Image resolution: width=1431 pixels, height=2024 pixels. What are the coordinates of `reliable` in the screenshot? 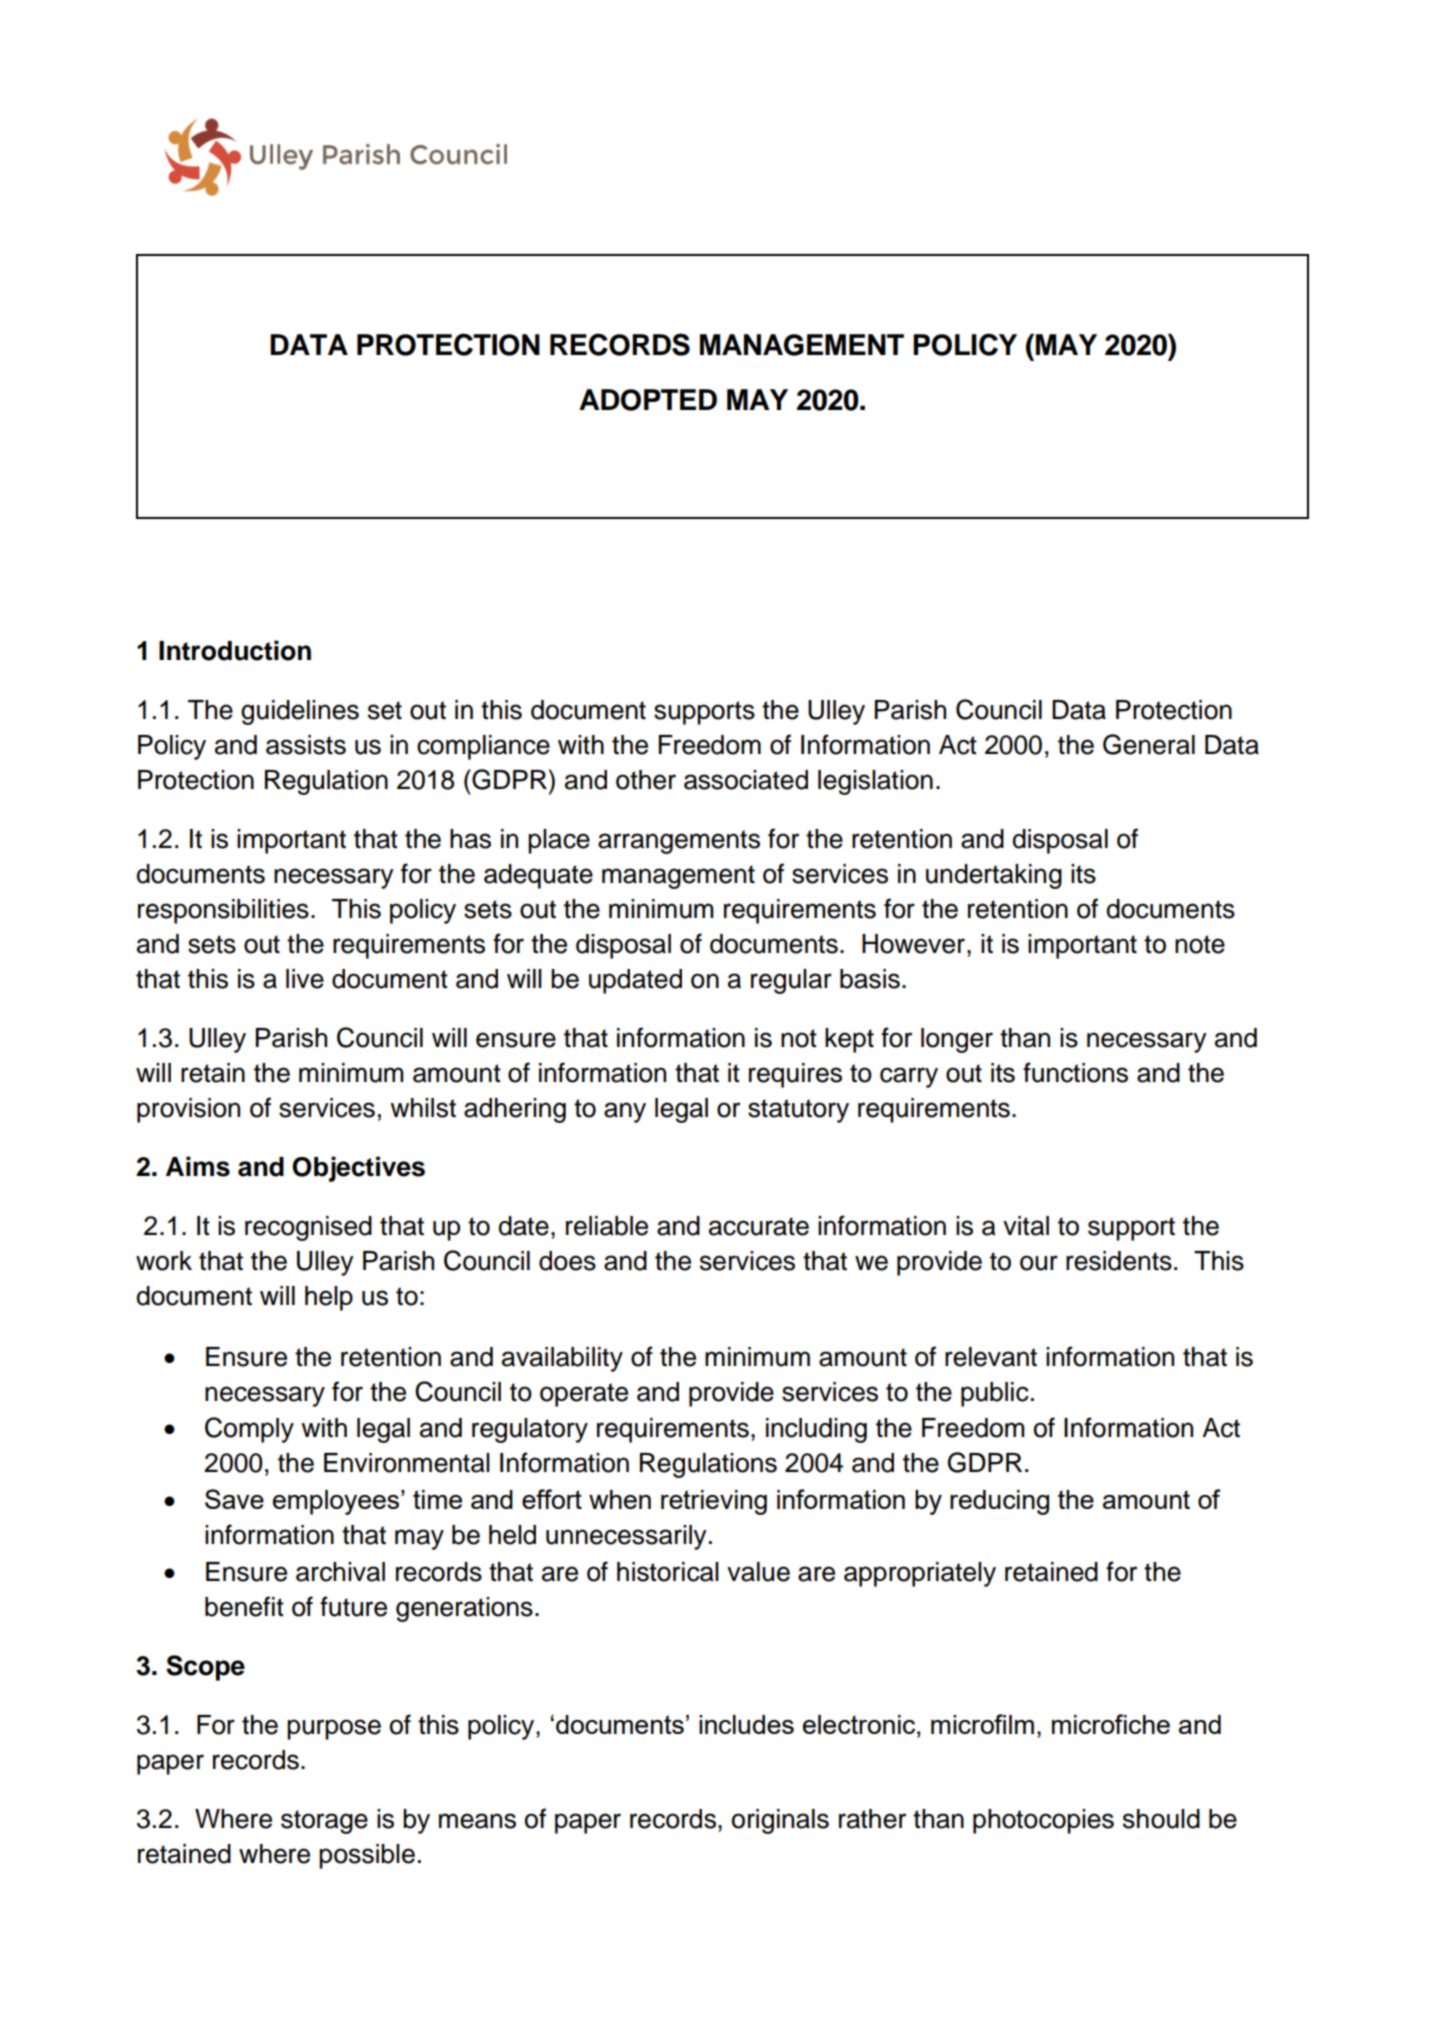 It's located at (607, 1226).
